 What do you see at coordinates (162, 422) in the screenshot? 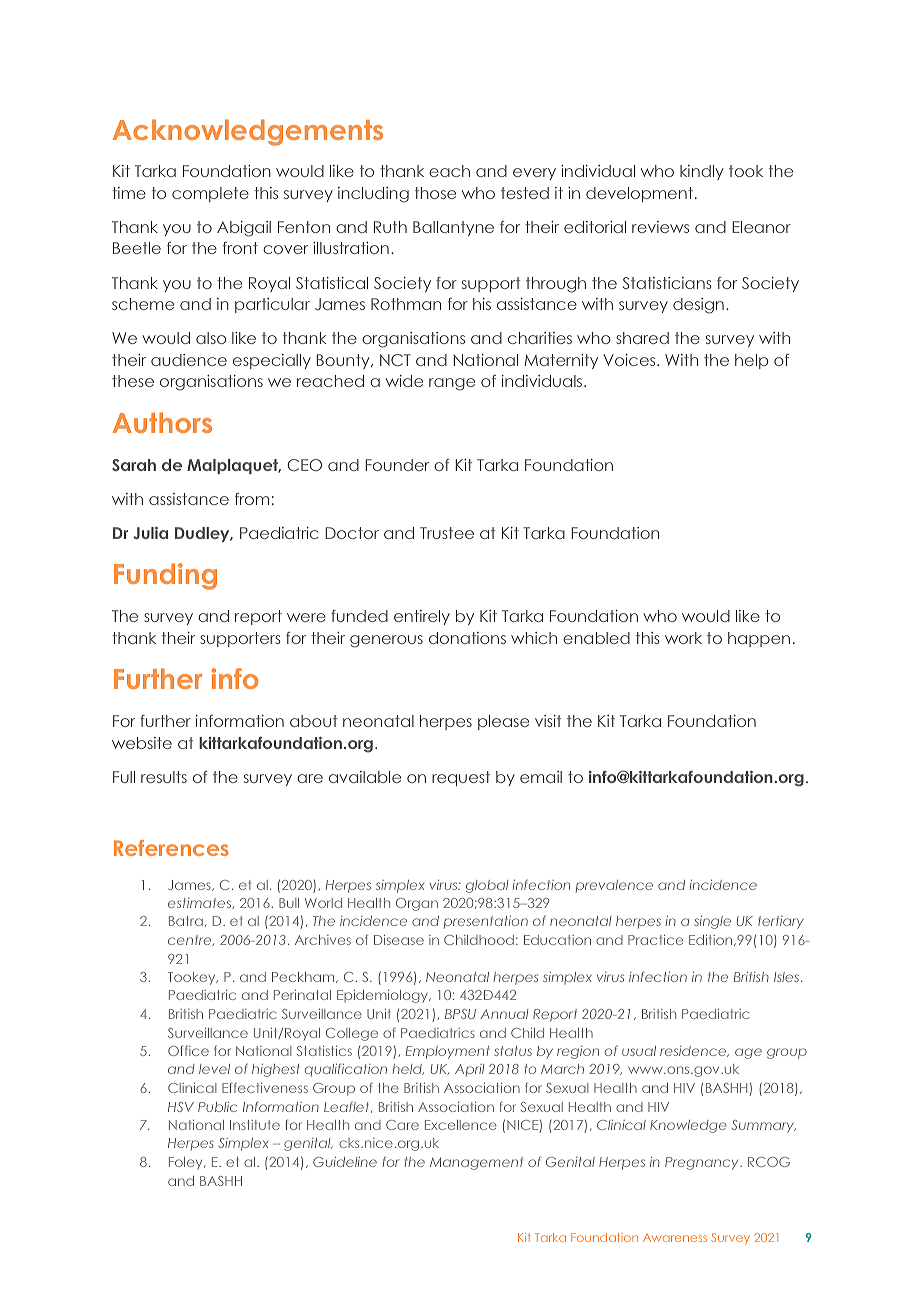
I see `Authors` at bounding box center [162, 422].
